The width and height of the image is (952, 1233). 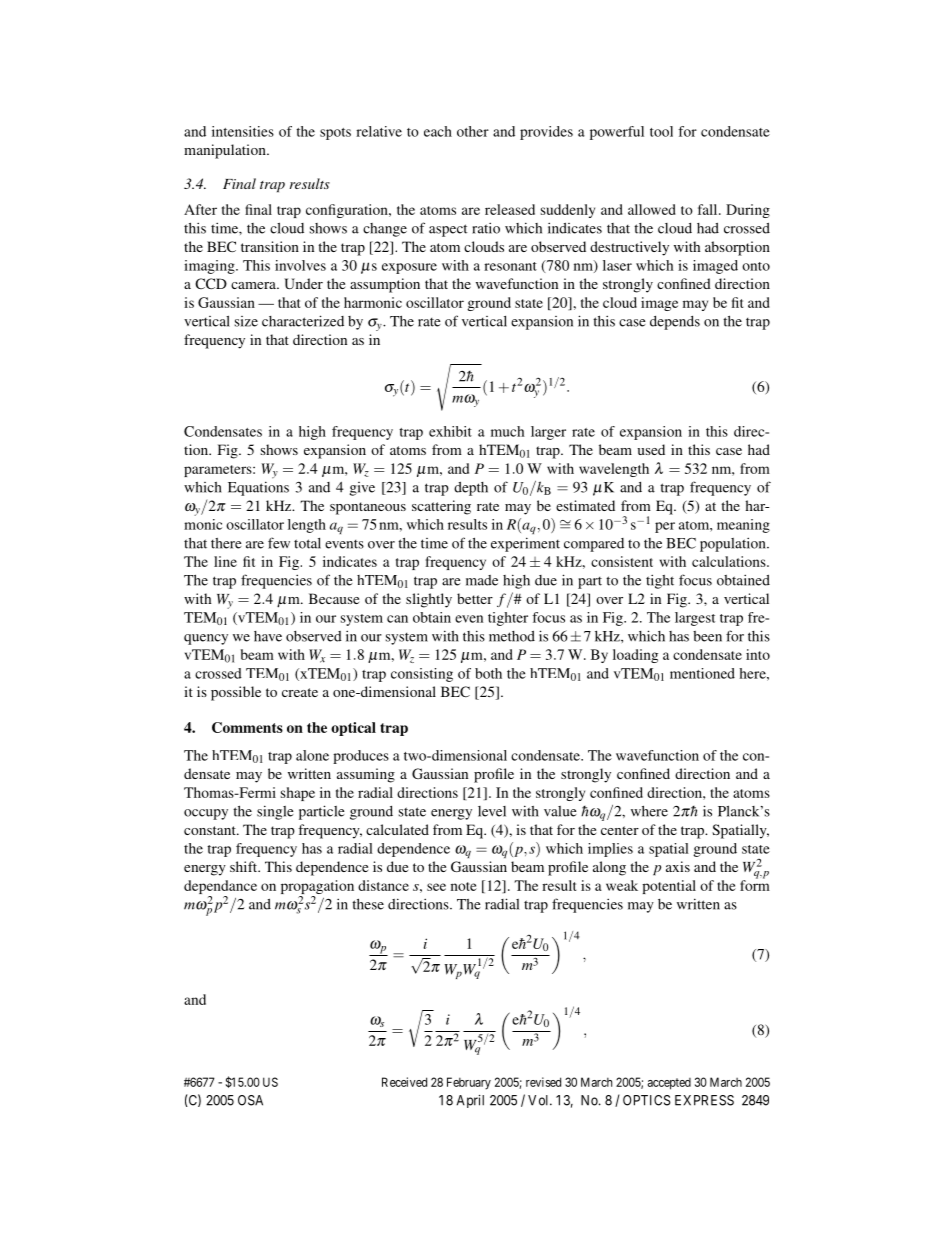 I want to click on February, so click(x=469, y=1083).
